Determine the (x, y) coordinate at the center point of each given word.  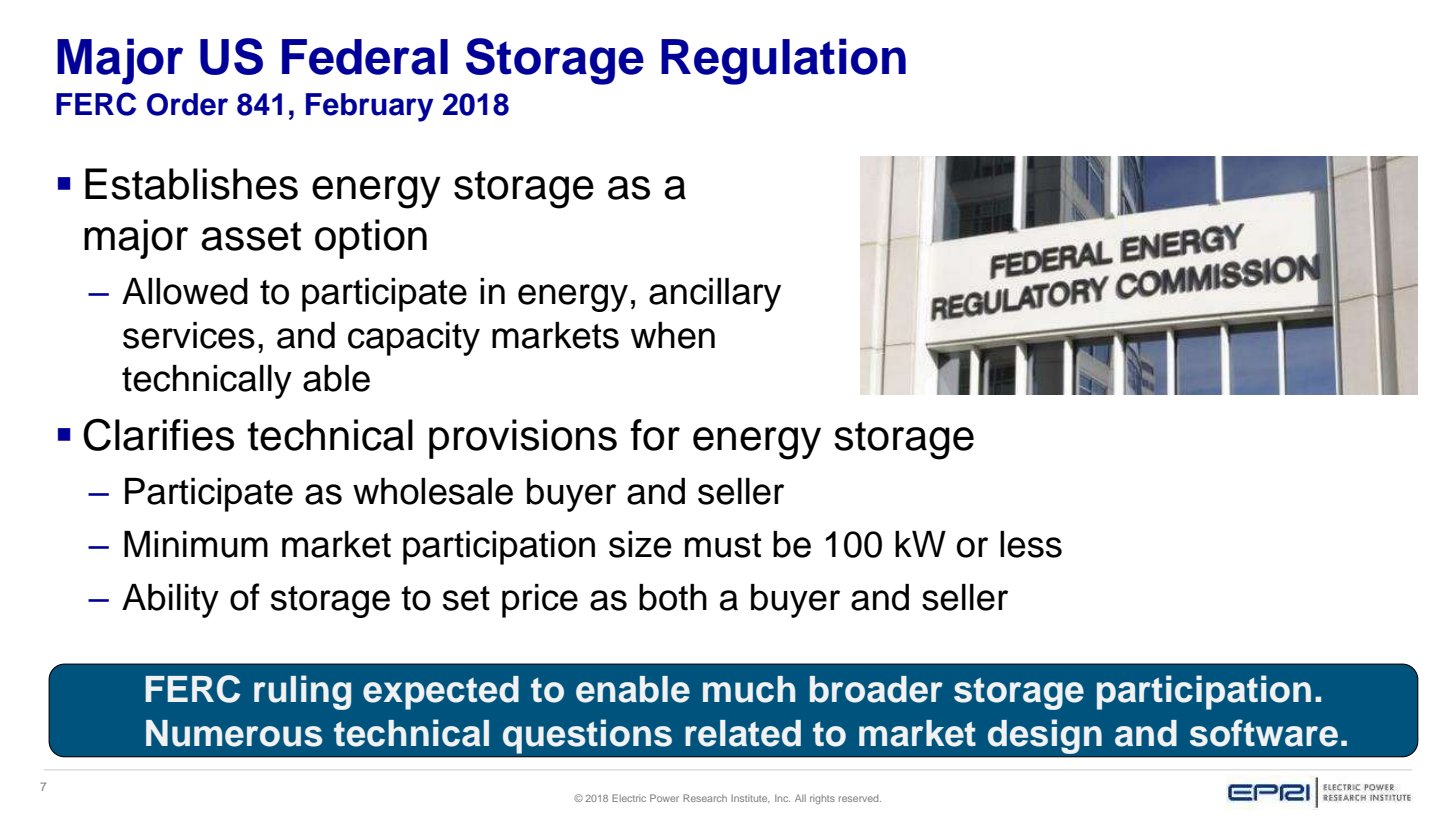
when (673, 335)
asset (251, 236)
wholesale (433, 491)
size (640, 544)
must (723, 545)
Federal (365, 57)
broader (876, 689)
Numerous (234, 733)
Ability (170, 601)
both (673, 597)
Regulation (783, 61)
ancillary (715, 295)
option (371, 239)
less (1031, 544)
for (655, 435)
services (189, 335)
